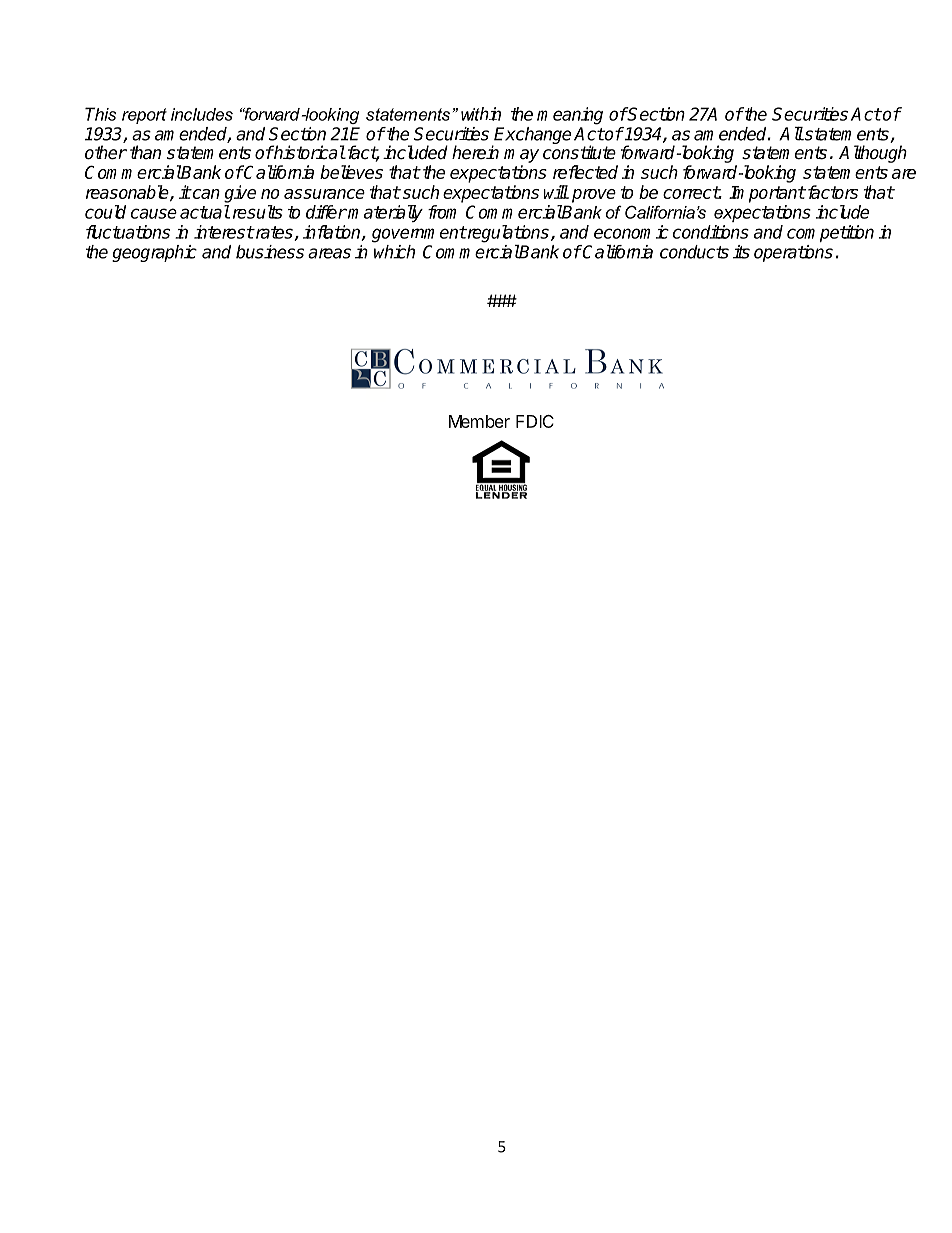  I want to click on Although, so click(873, 154).
